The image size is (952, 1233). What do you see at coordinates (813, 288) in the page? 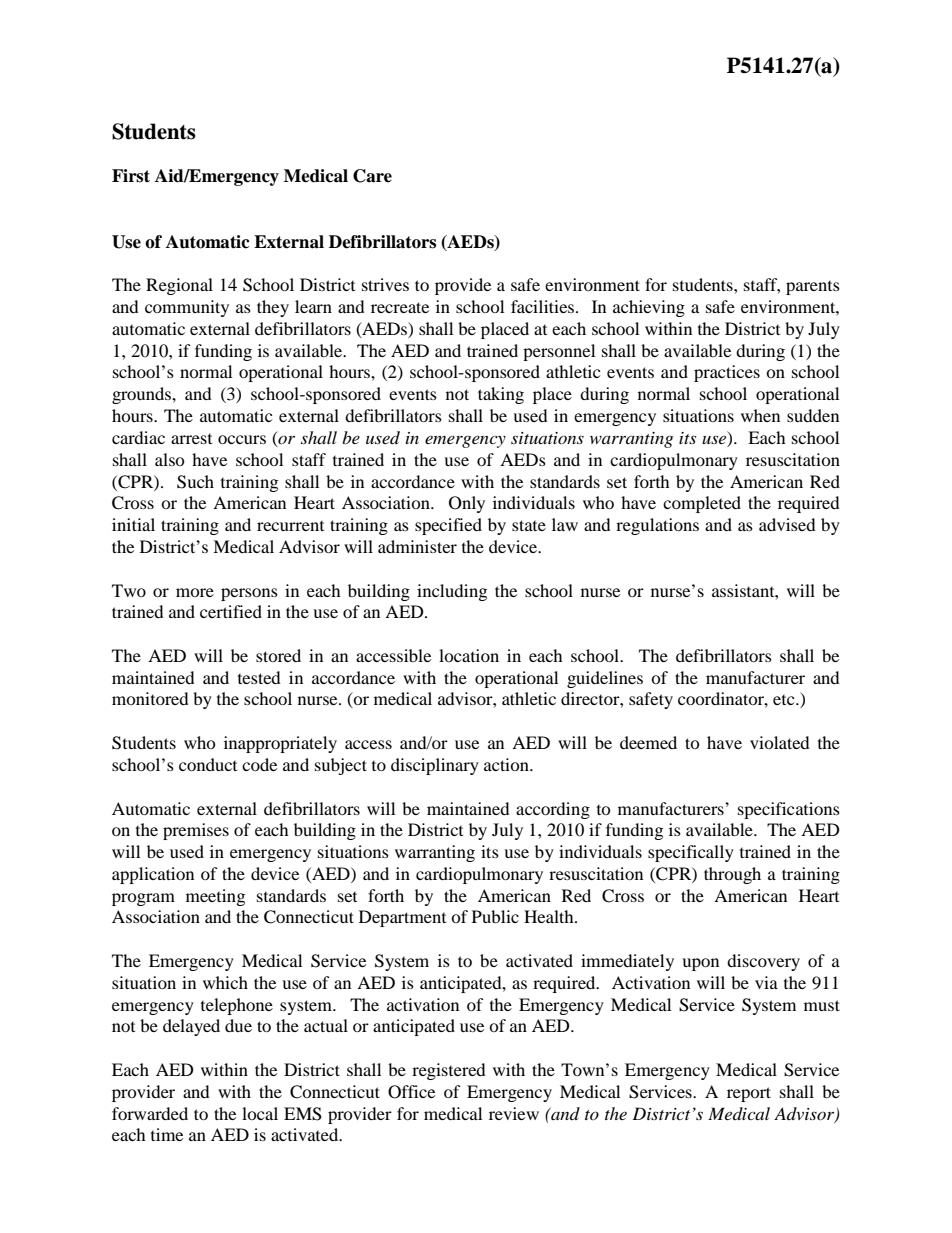
I see `parents` at bounding box center [813, 288].
